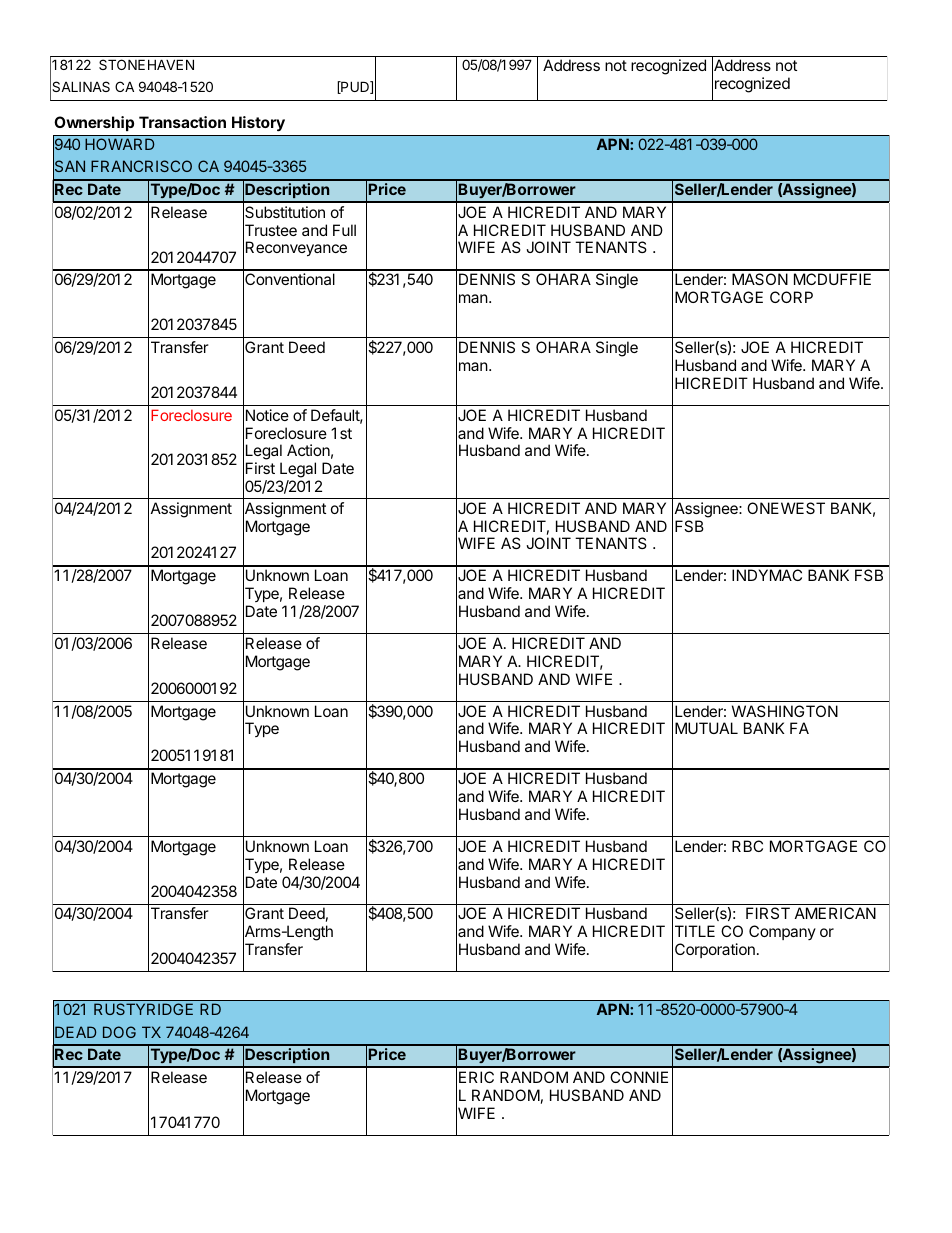 This screenshot has width=952, height=1233. Describe the element at coordinates (639, 1077) in the screenshot. I see `CONNIE` at that location.
